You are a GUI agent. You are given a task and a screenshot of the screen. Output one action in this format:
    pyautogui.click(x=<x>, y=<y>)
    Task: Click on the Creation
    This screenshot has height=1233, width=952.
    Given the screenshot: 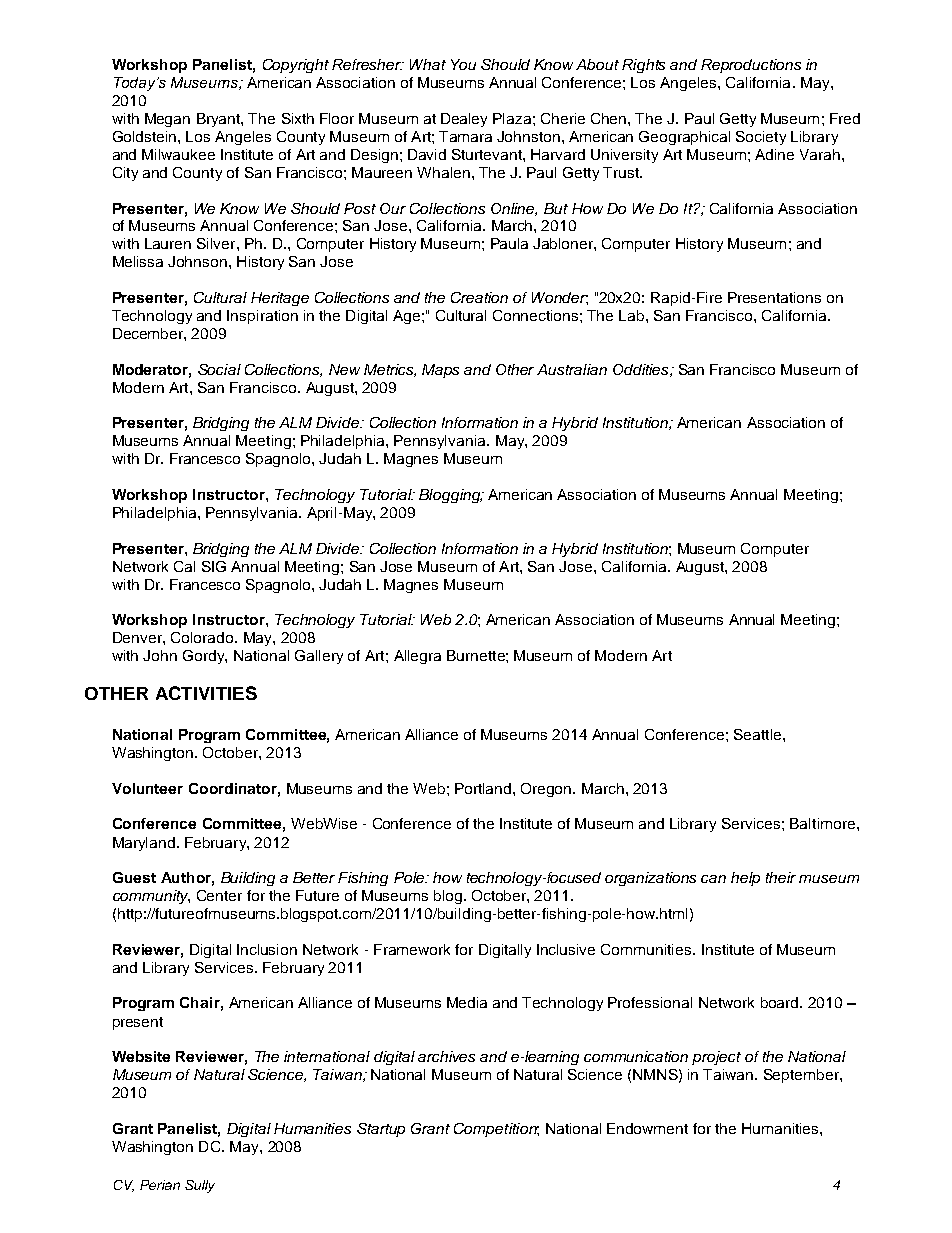 What is the action you would take?
    pyautogui.click(x=479, y=297)
